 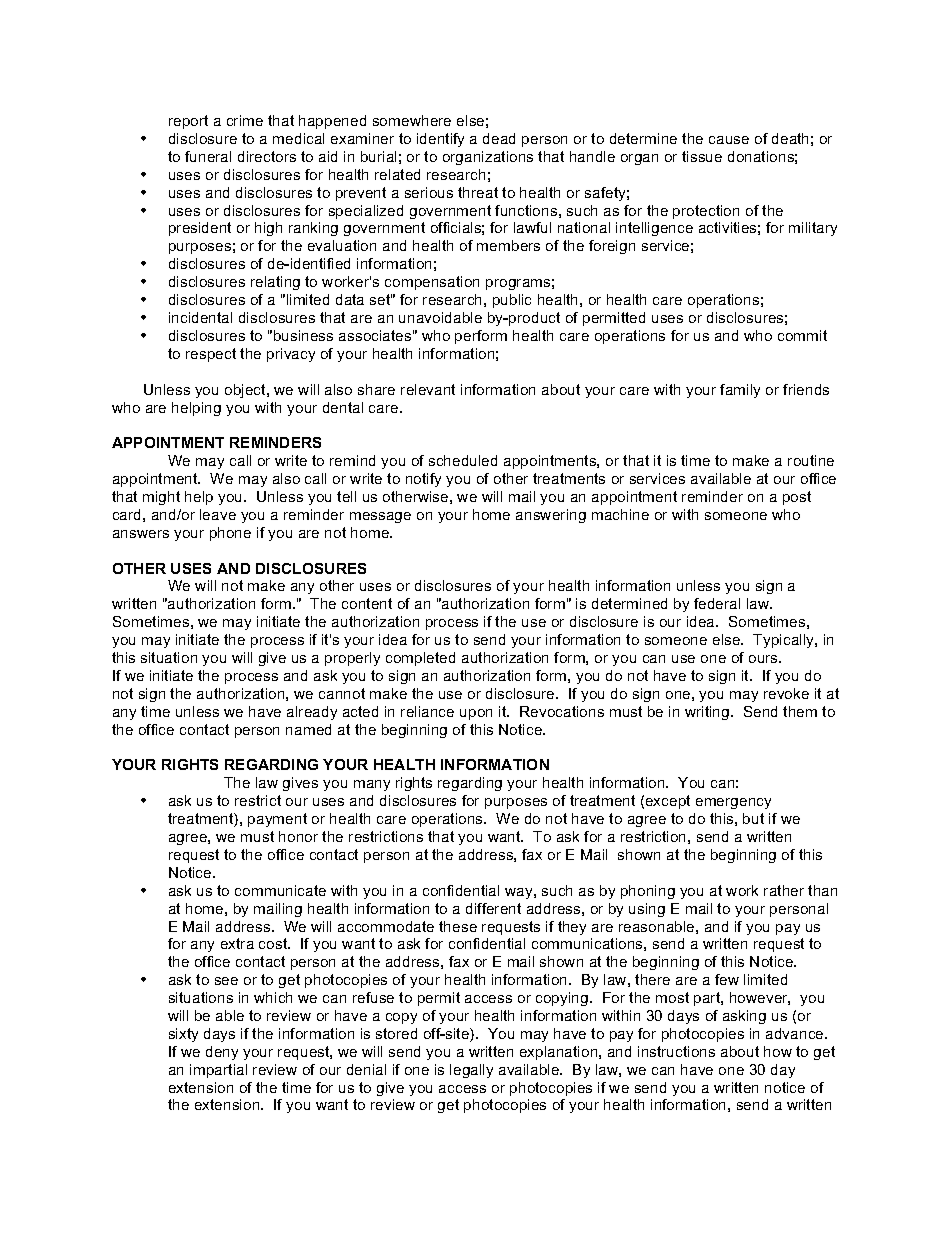 I want to click on respect, so click(x=211, y=355).
